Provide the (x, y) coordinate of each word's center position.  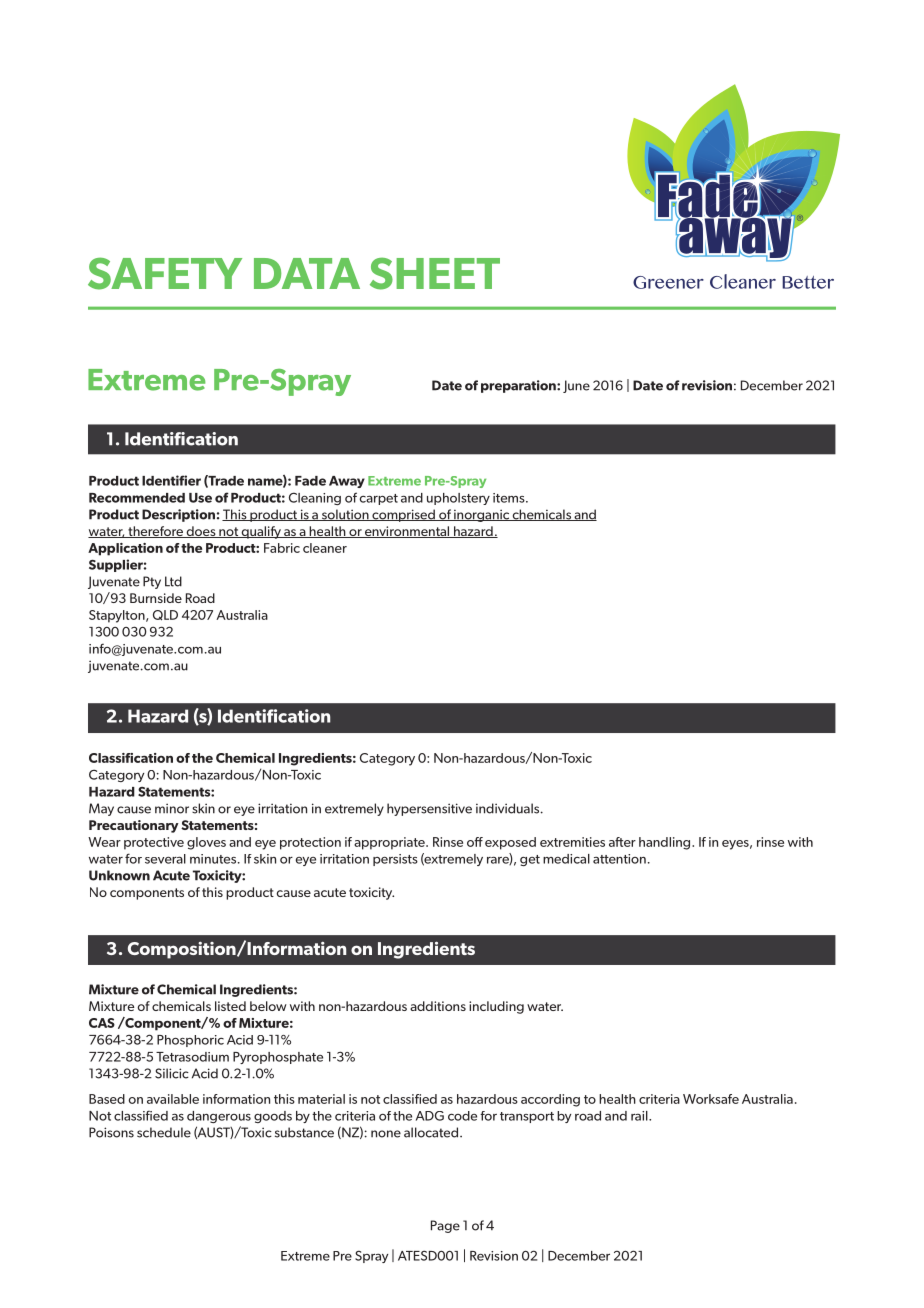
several (165, 859)
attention (619, 859)
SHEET (435, 273)
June (576, 386)
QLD (165, 615)
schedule (164, 1132)
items (510, 498)
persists (395, 860)
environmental (407, 532)
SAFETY (165, 273)
